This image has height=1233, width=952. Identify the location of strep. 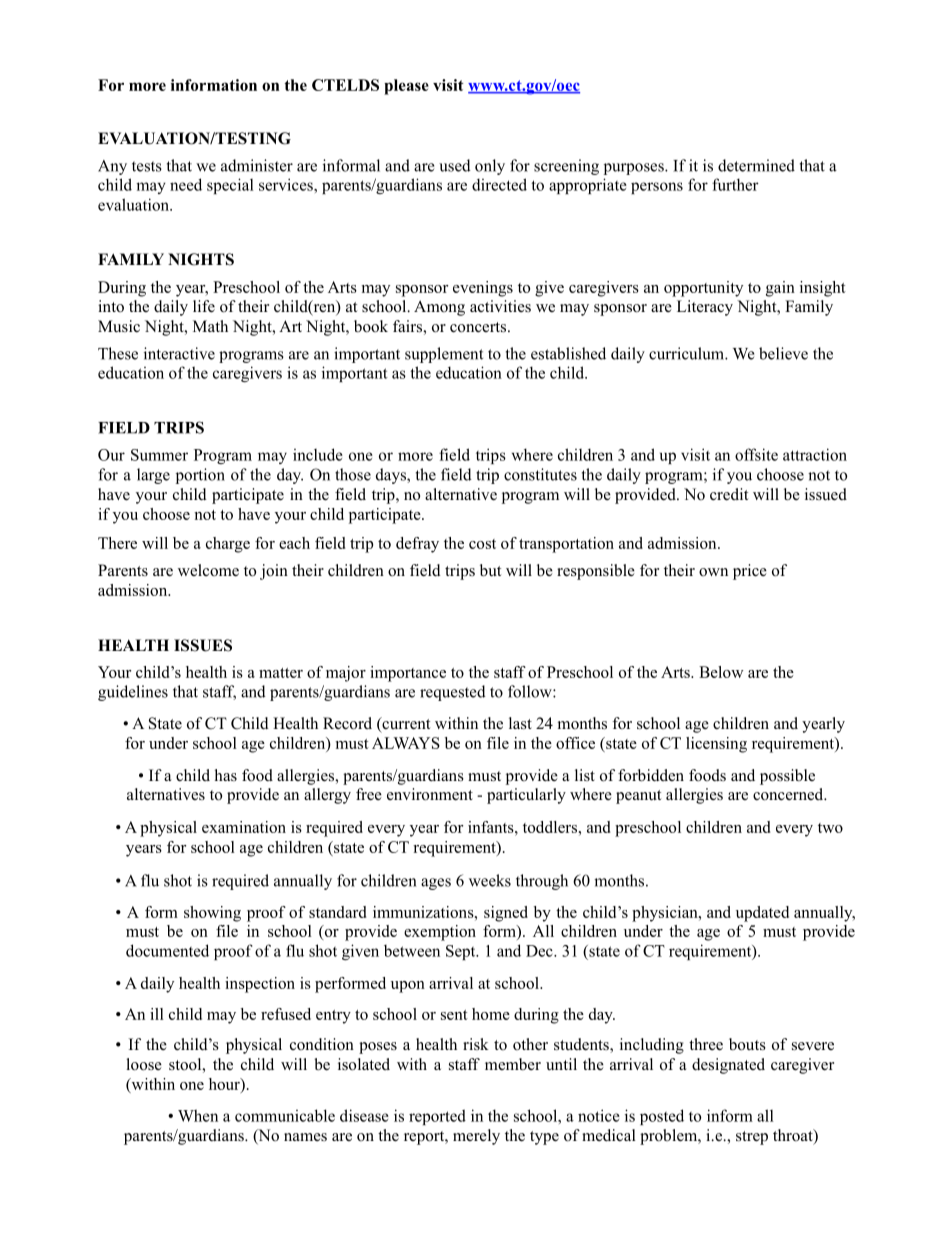
(752, 1138).
